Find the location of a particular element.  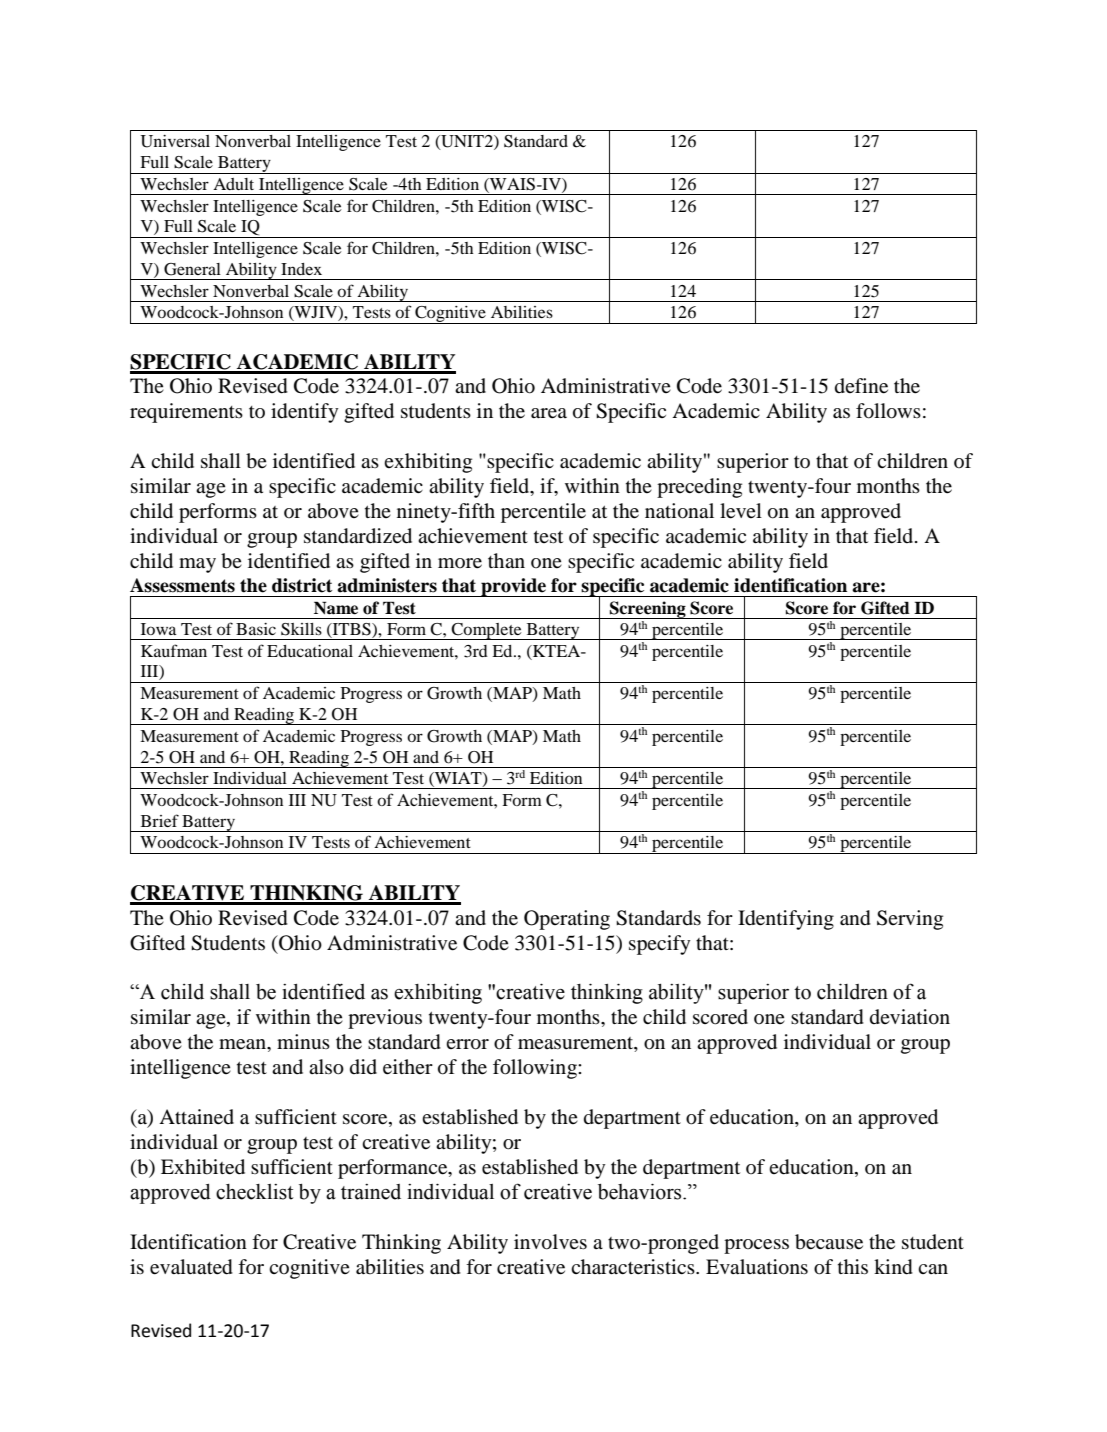

area is located at coordinates (549, 413).
